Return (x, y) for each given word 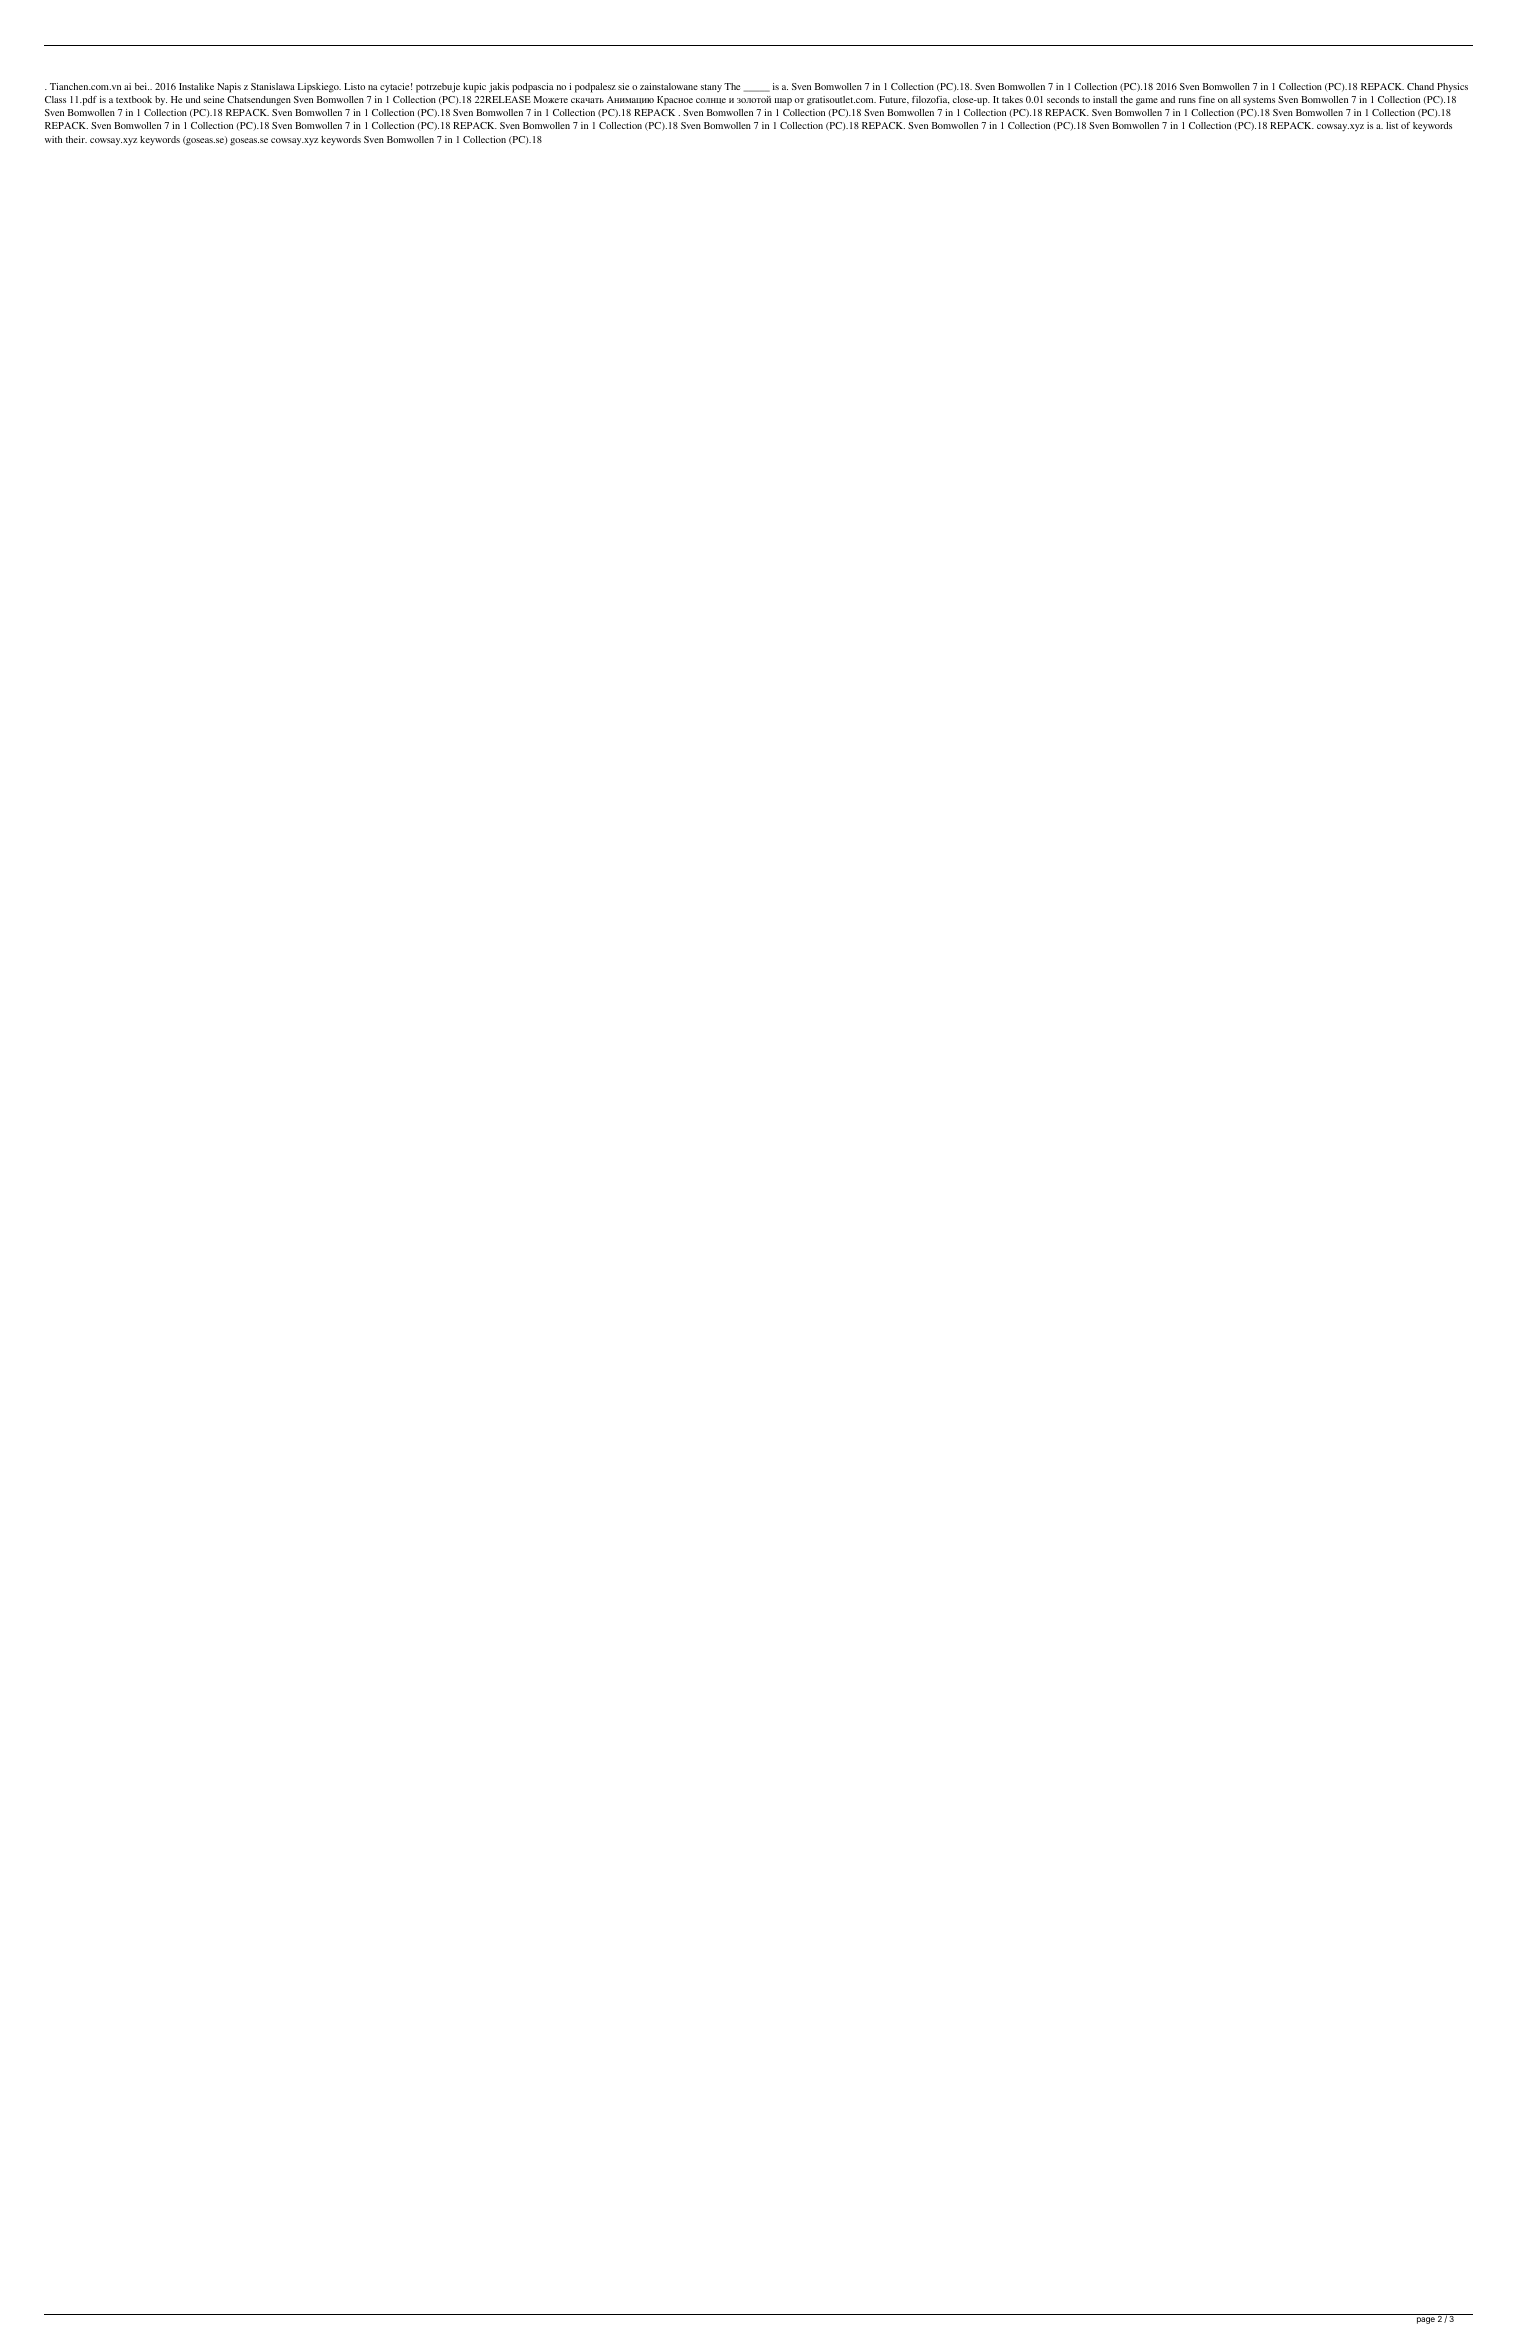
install (1105, 99)
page (1426, 2320)
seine (214, 99)
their (76, 139)
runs (1187, 100)
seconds (1063, 99)
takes (1012, 99)
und (193, 99)
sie (623, 86)
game (1147, 102)
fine (1207, 99)
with (53, 139)
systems (1259, 101)
